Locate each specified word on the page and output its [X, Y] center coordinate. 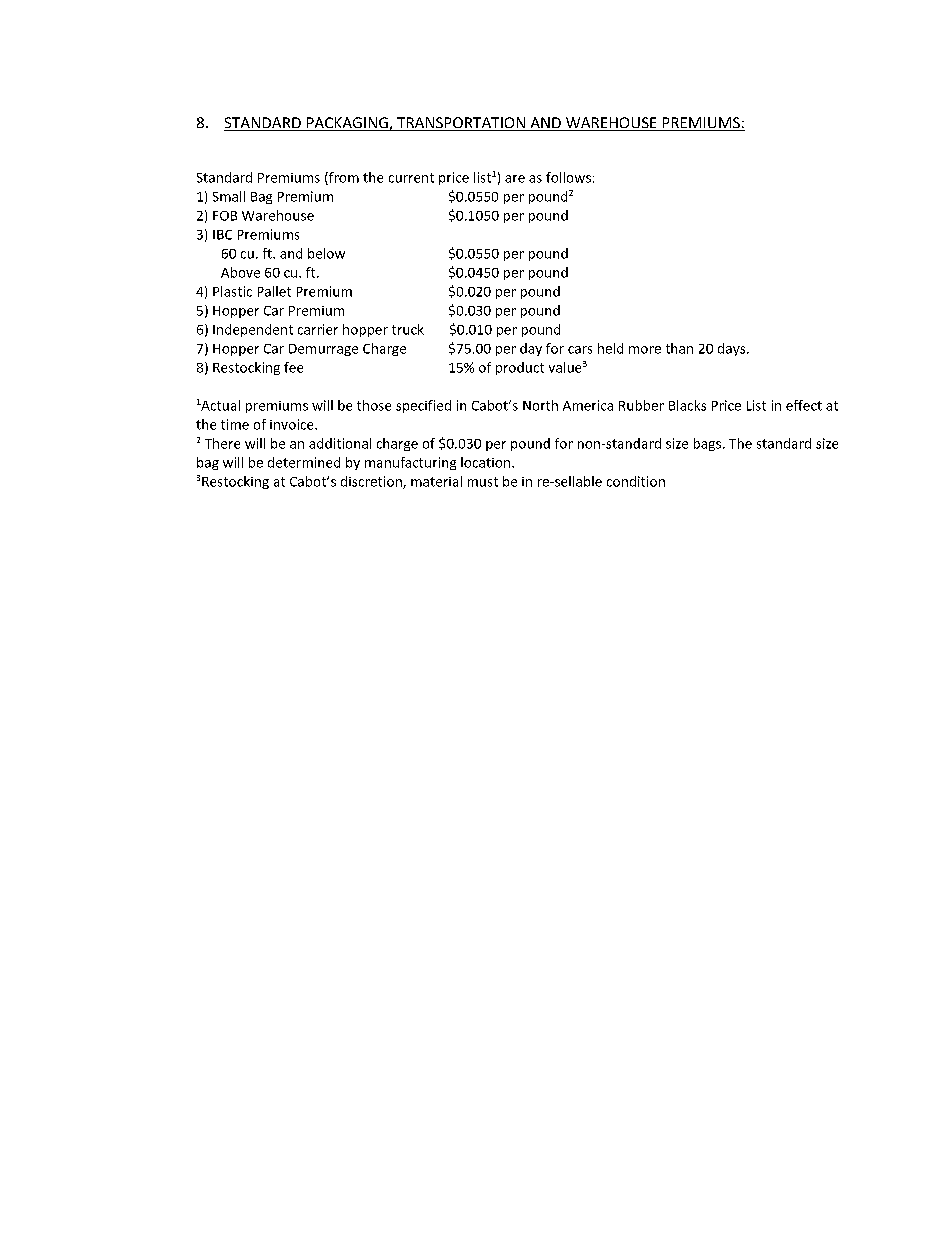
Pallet [274, 291]
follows [568, 177]
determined [304, 462]
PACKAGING [347, 124]
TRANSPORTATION [461, 124]
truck [408, 329]
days [733, 349]
